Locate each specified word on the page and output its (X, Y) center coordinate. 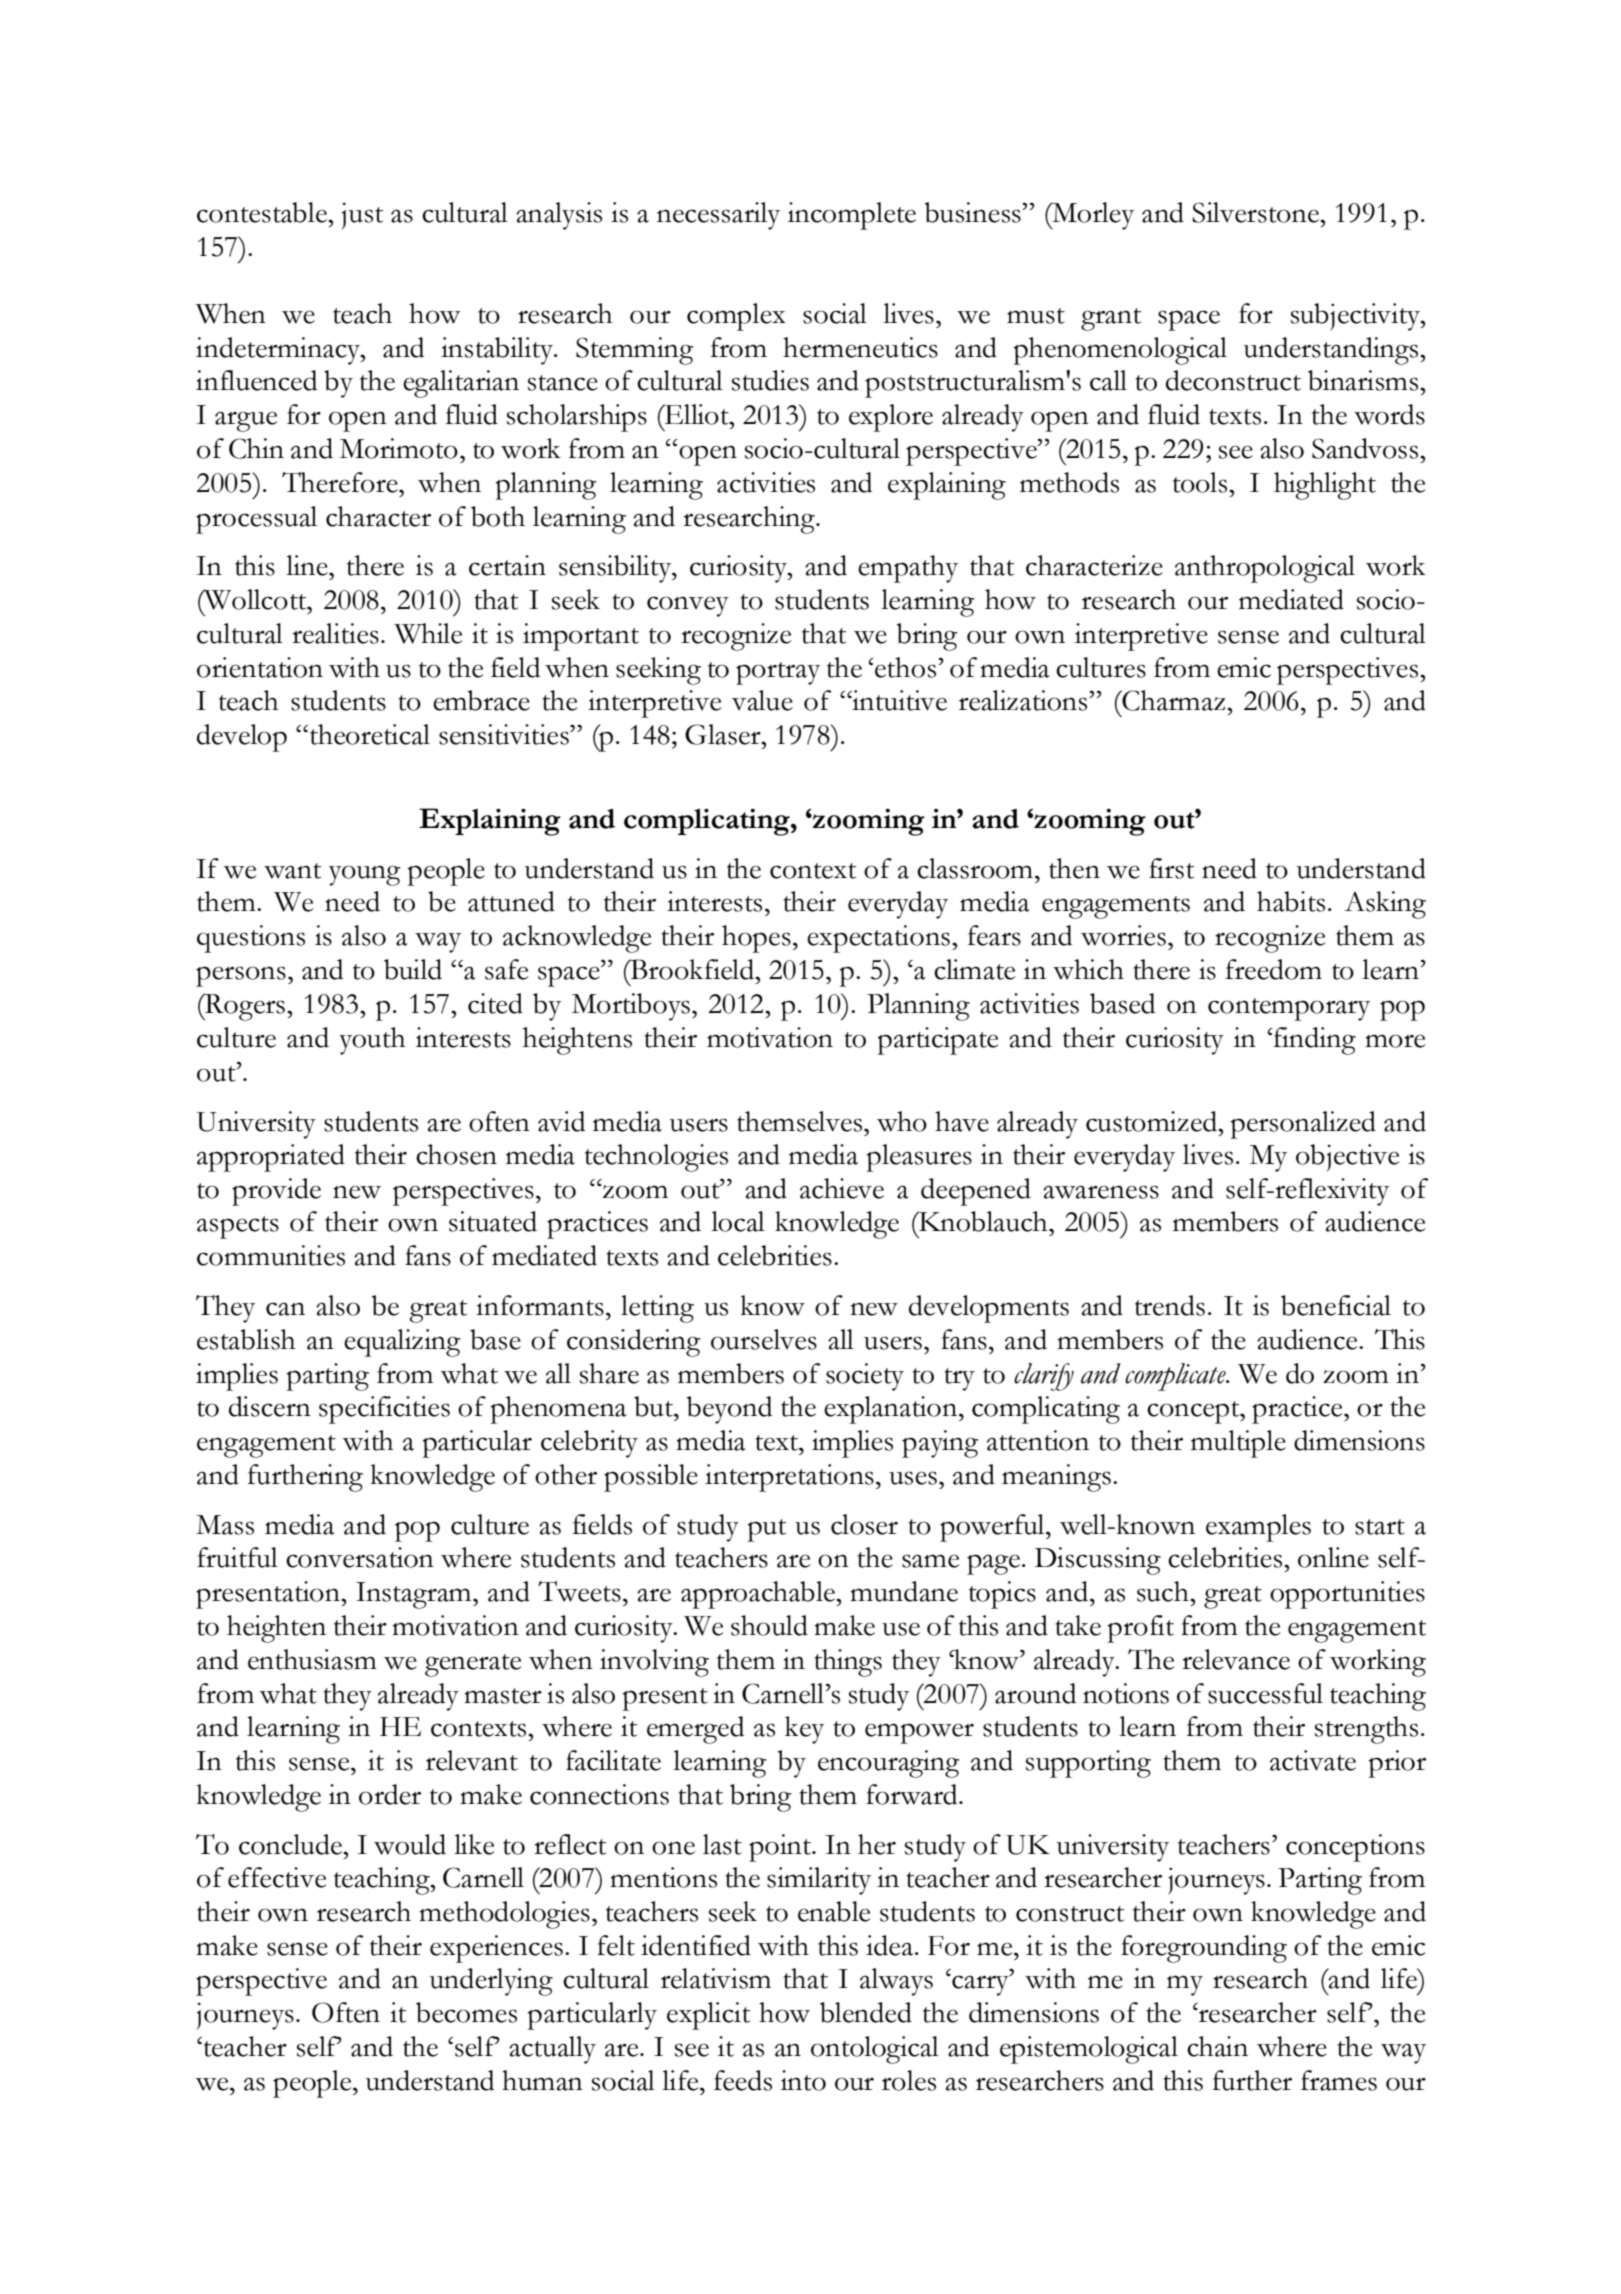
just (362, 216)
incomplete (852, 216)
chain (1217, 2046)
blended (866, 2012)
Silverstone (1256, 212)
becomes (466, 2012)
